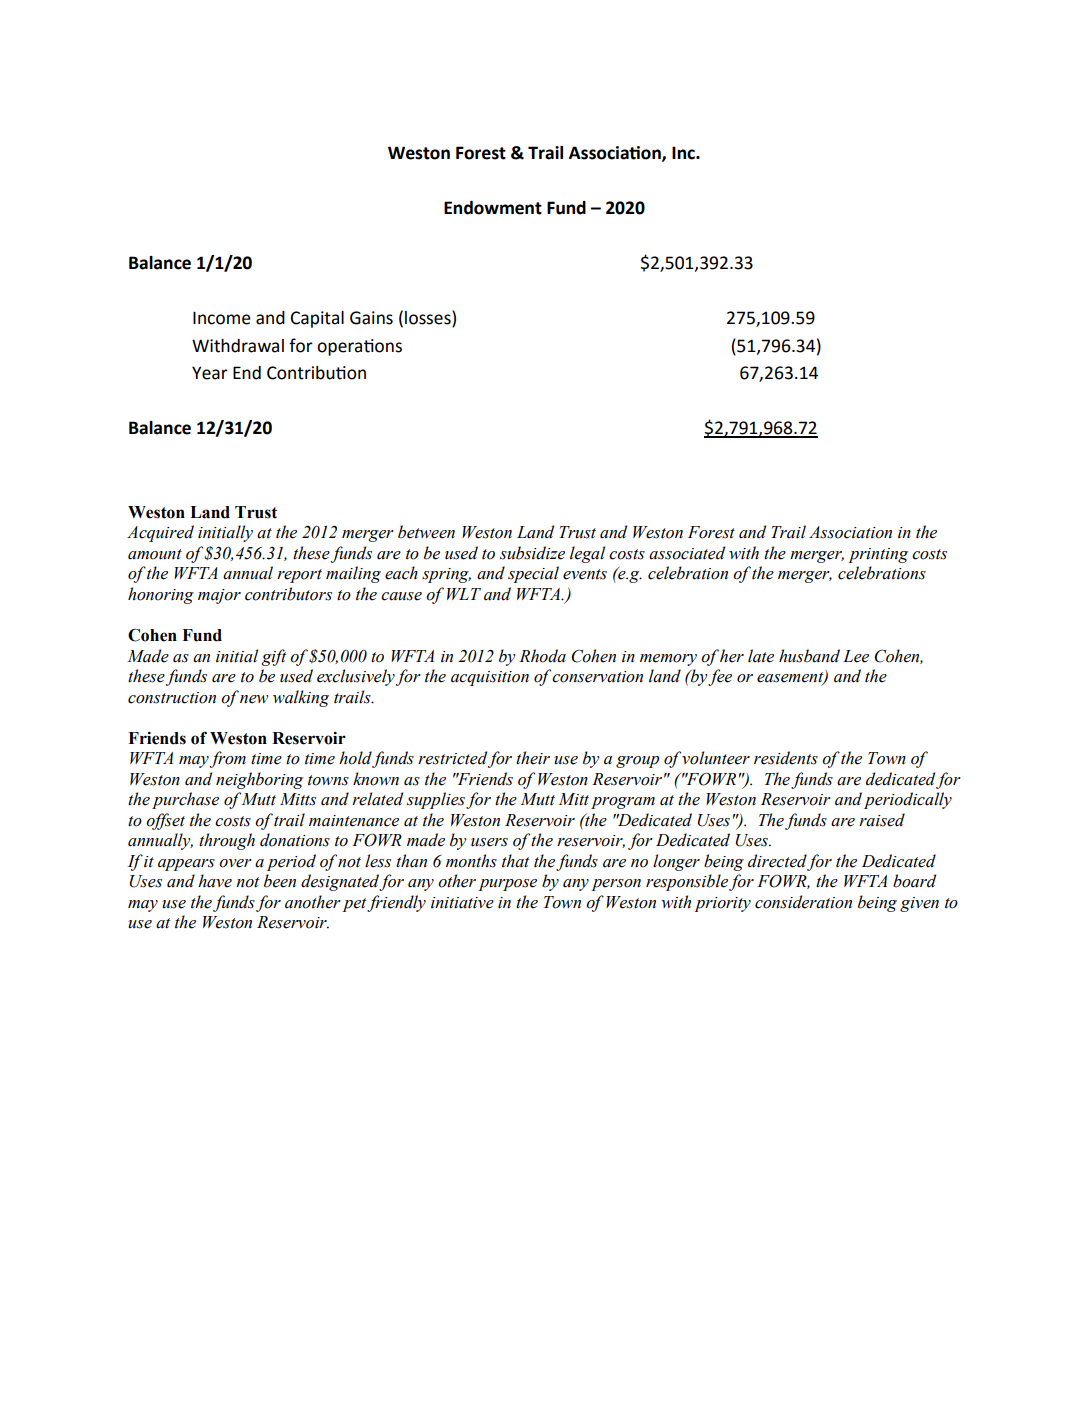 The image size is (1088, 1408). I want to click on gift, so click(274, 657).
